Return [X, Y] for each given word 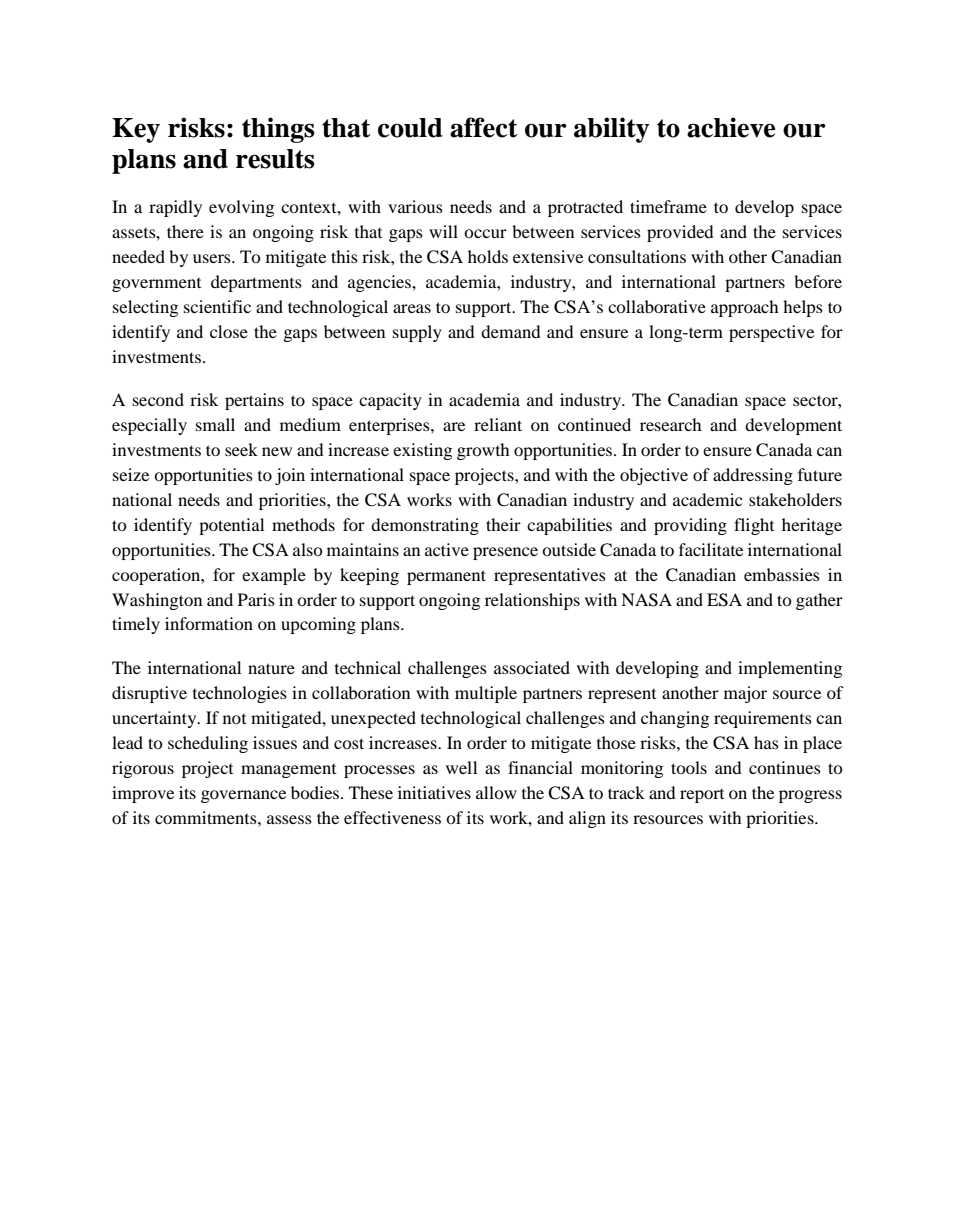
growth [483, 451]
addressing [753, 476]
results [275, 159]
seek [241, 449]
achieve [731, 127]
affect [484, 127]
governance [243, 796]
